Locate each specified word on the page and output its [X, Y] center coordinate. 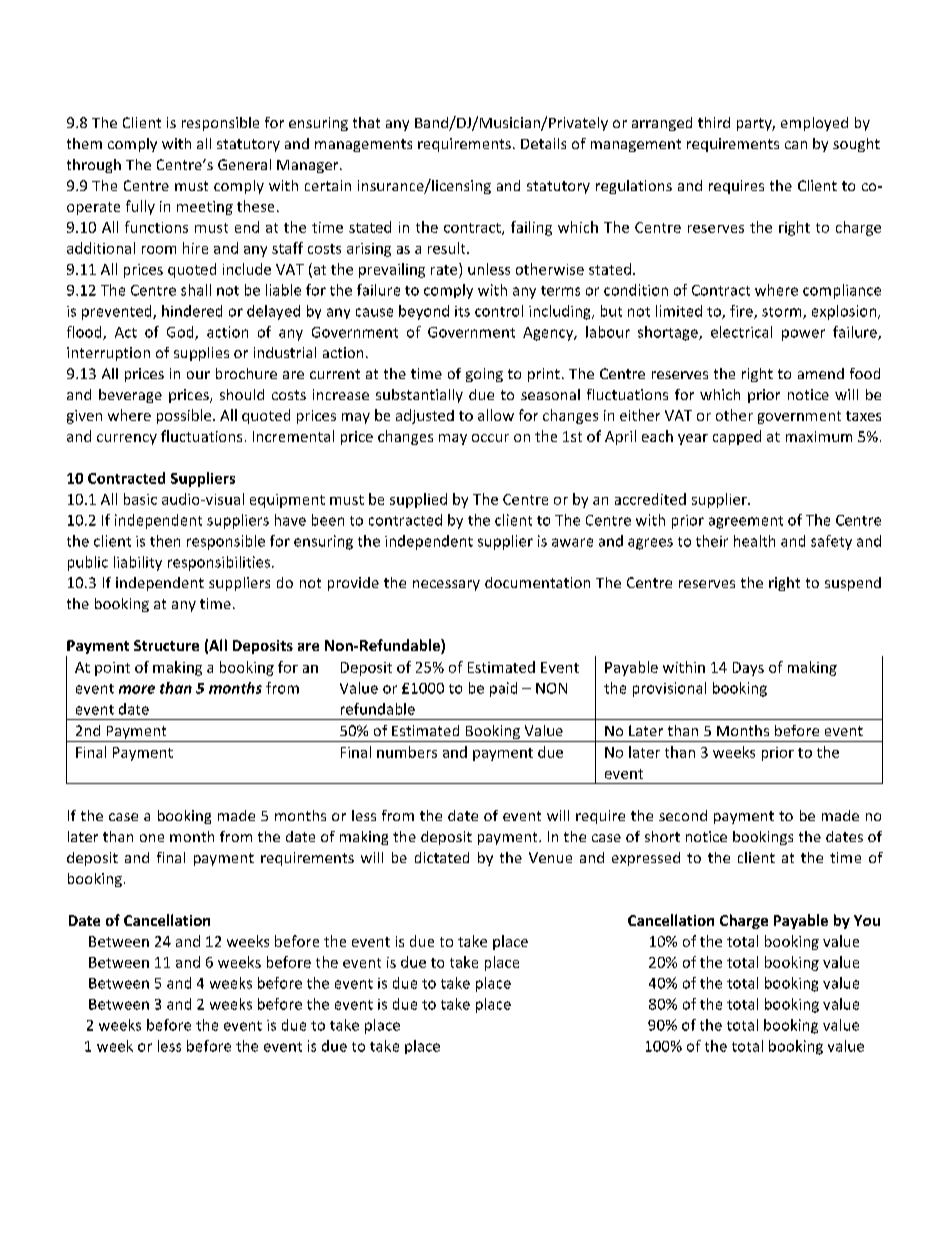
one [152, 838]
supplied [418, 500]
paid [503, 689]
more [137, 689]
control [499, 311]
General [244, 164]
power [803, 335]
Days [748, 669]
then [165, 541]
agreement [746, 522]
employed [814, 124]
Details [543, 143]
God [181, 333]
